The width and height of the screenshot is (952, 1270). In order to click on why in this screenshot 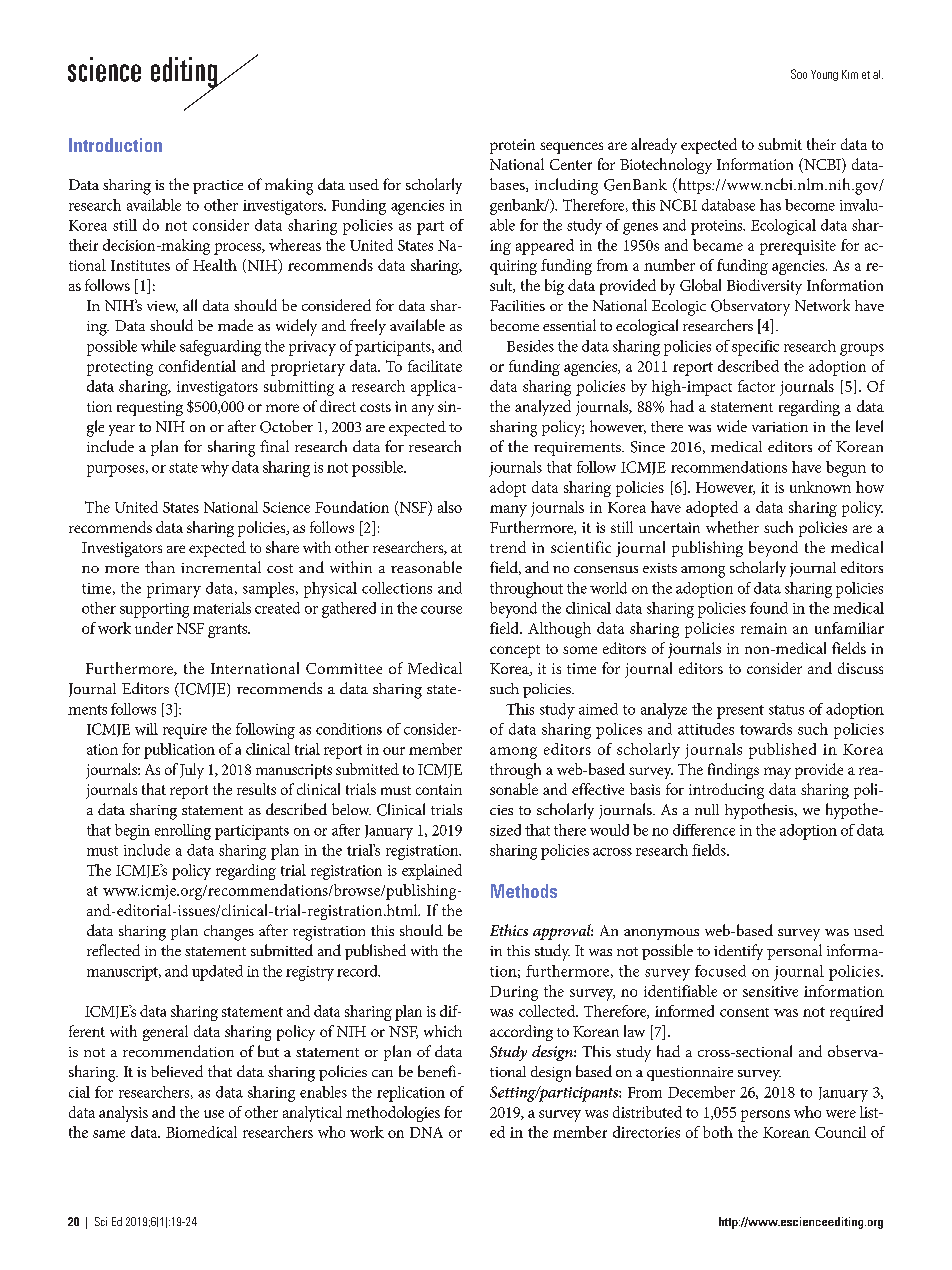, I will do `click(215, 469)`.
